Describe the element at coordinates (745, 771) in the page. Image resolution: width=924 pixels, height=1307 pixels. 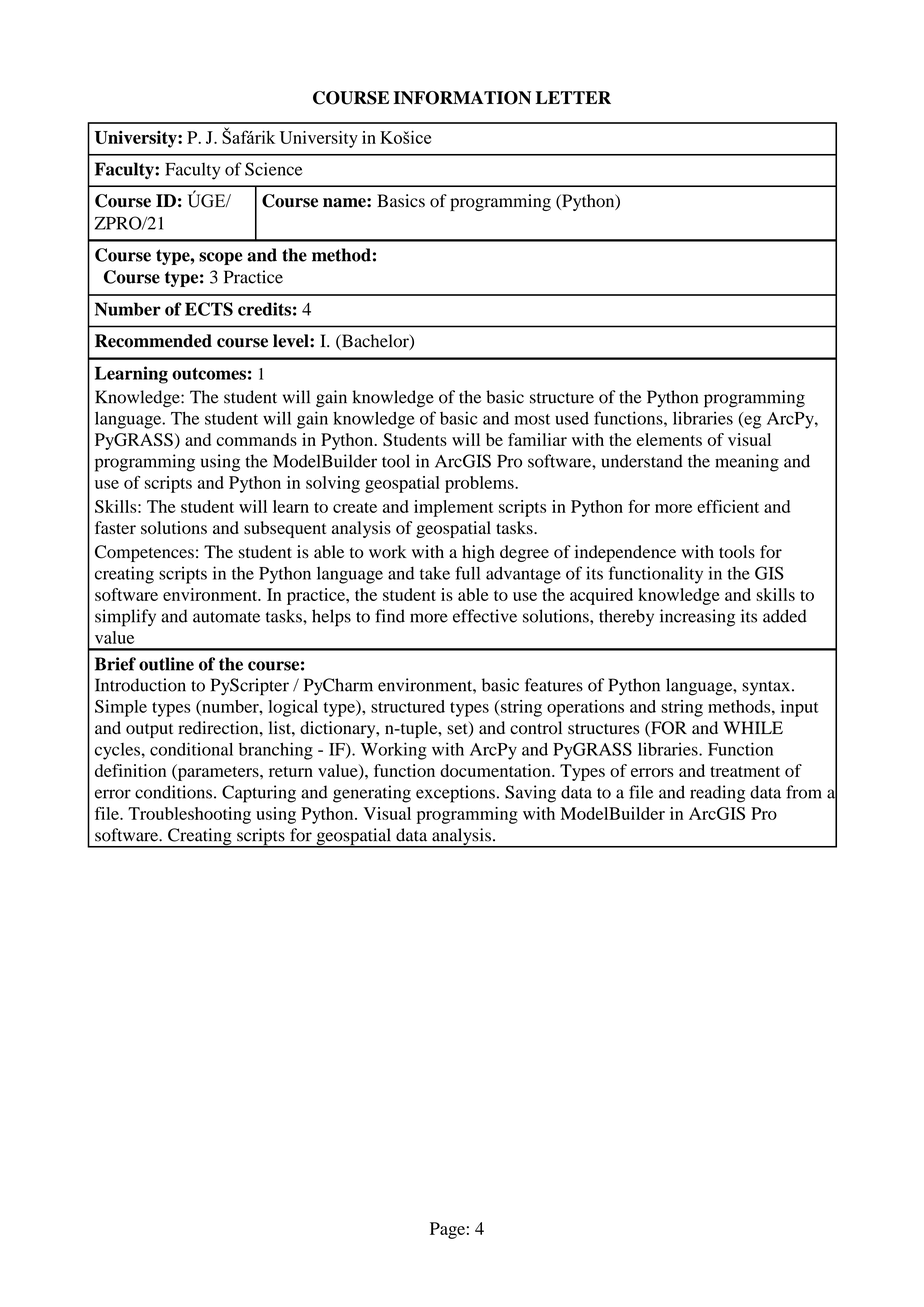
I see `treatment` at that location.
